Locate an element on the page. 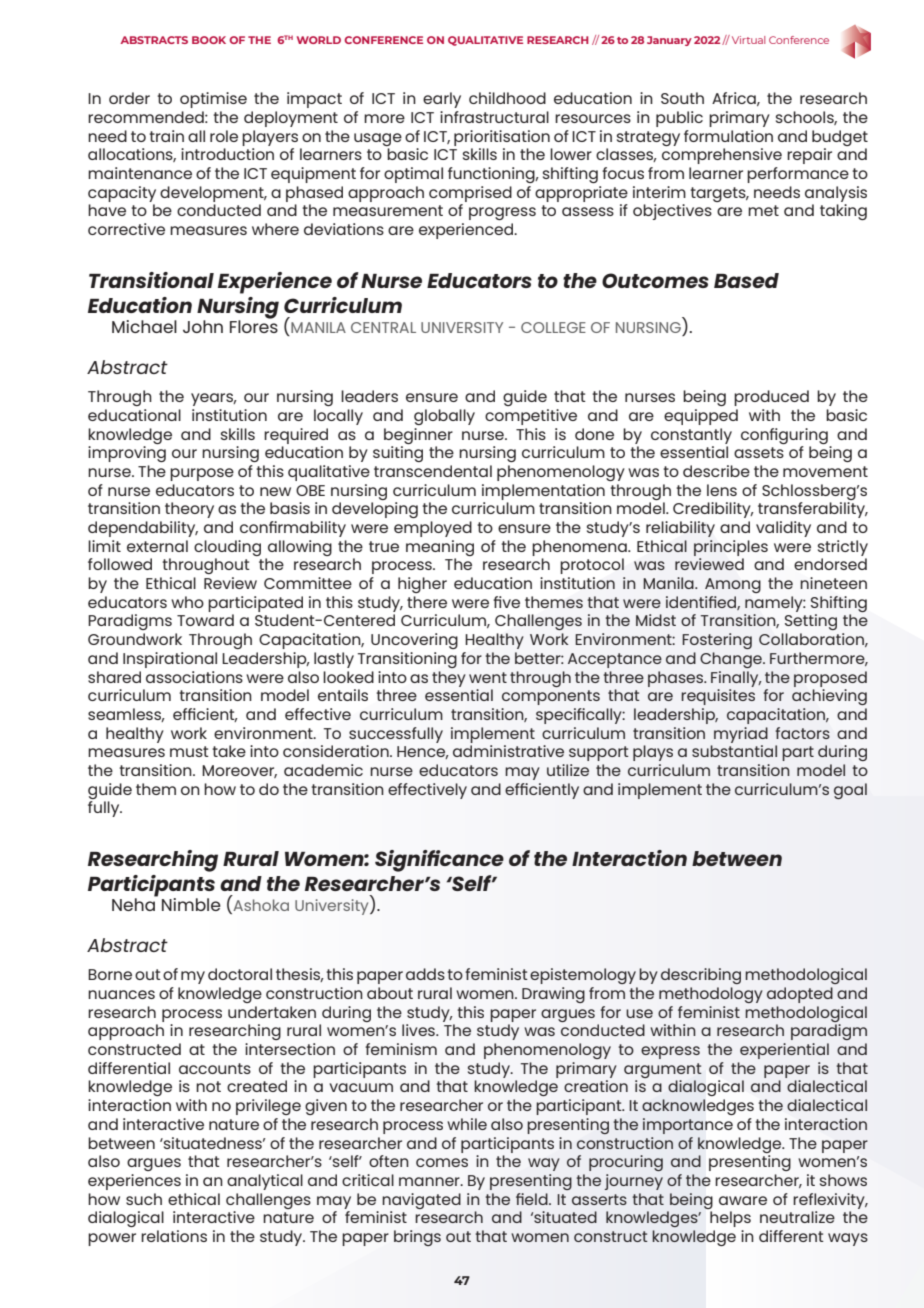  assets is located at coordinates (759, 452).
